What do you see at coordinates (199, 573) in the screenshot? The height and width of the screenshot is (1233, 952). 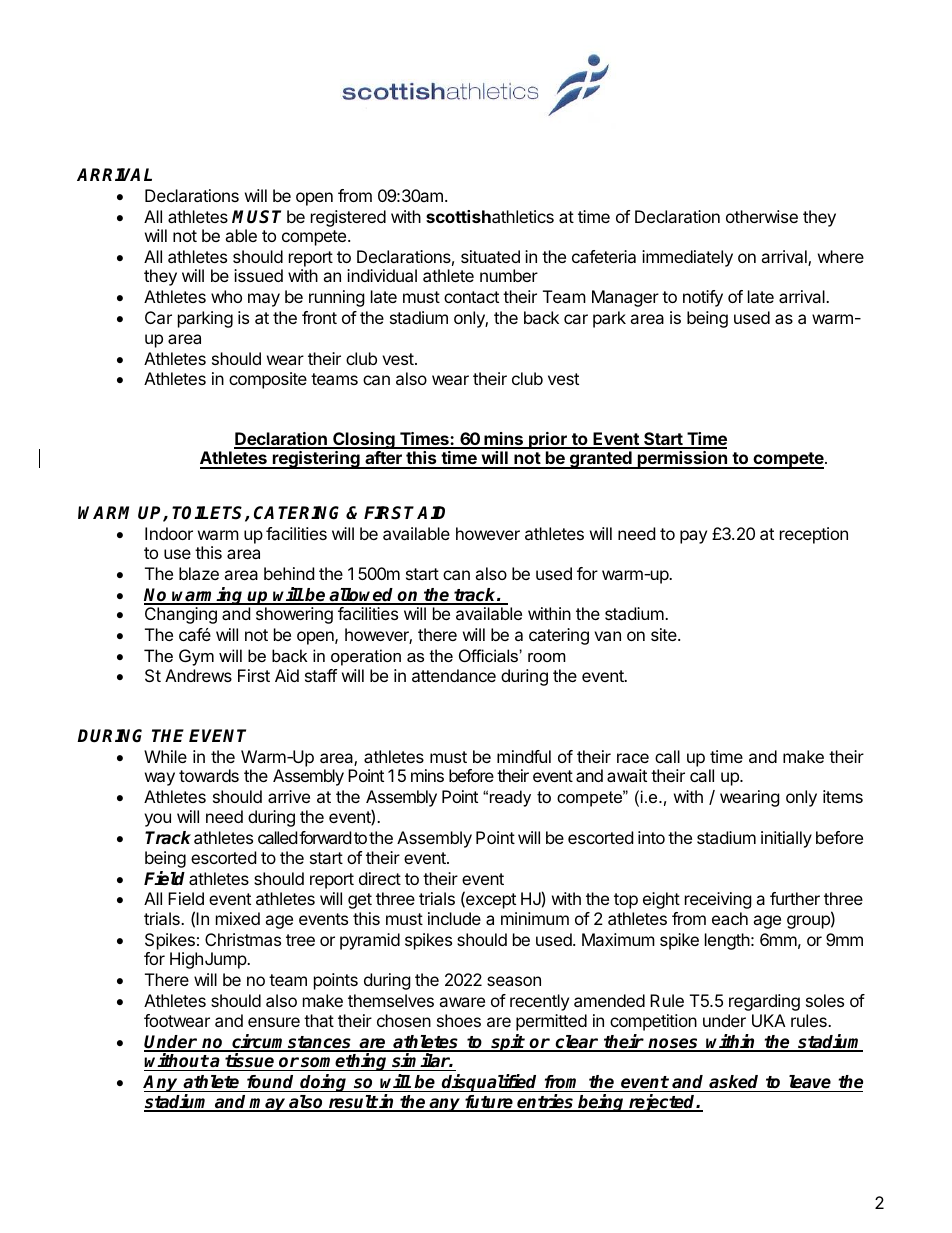 I see `blaze` at bounding box center [199, 573].
